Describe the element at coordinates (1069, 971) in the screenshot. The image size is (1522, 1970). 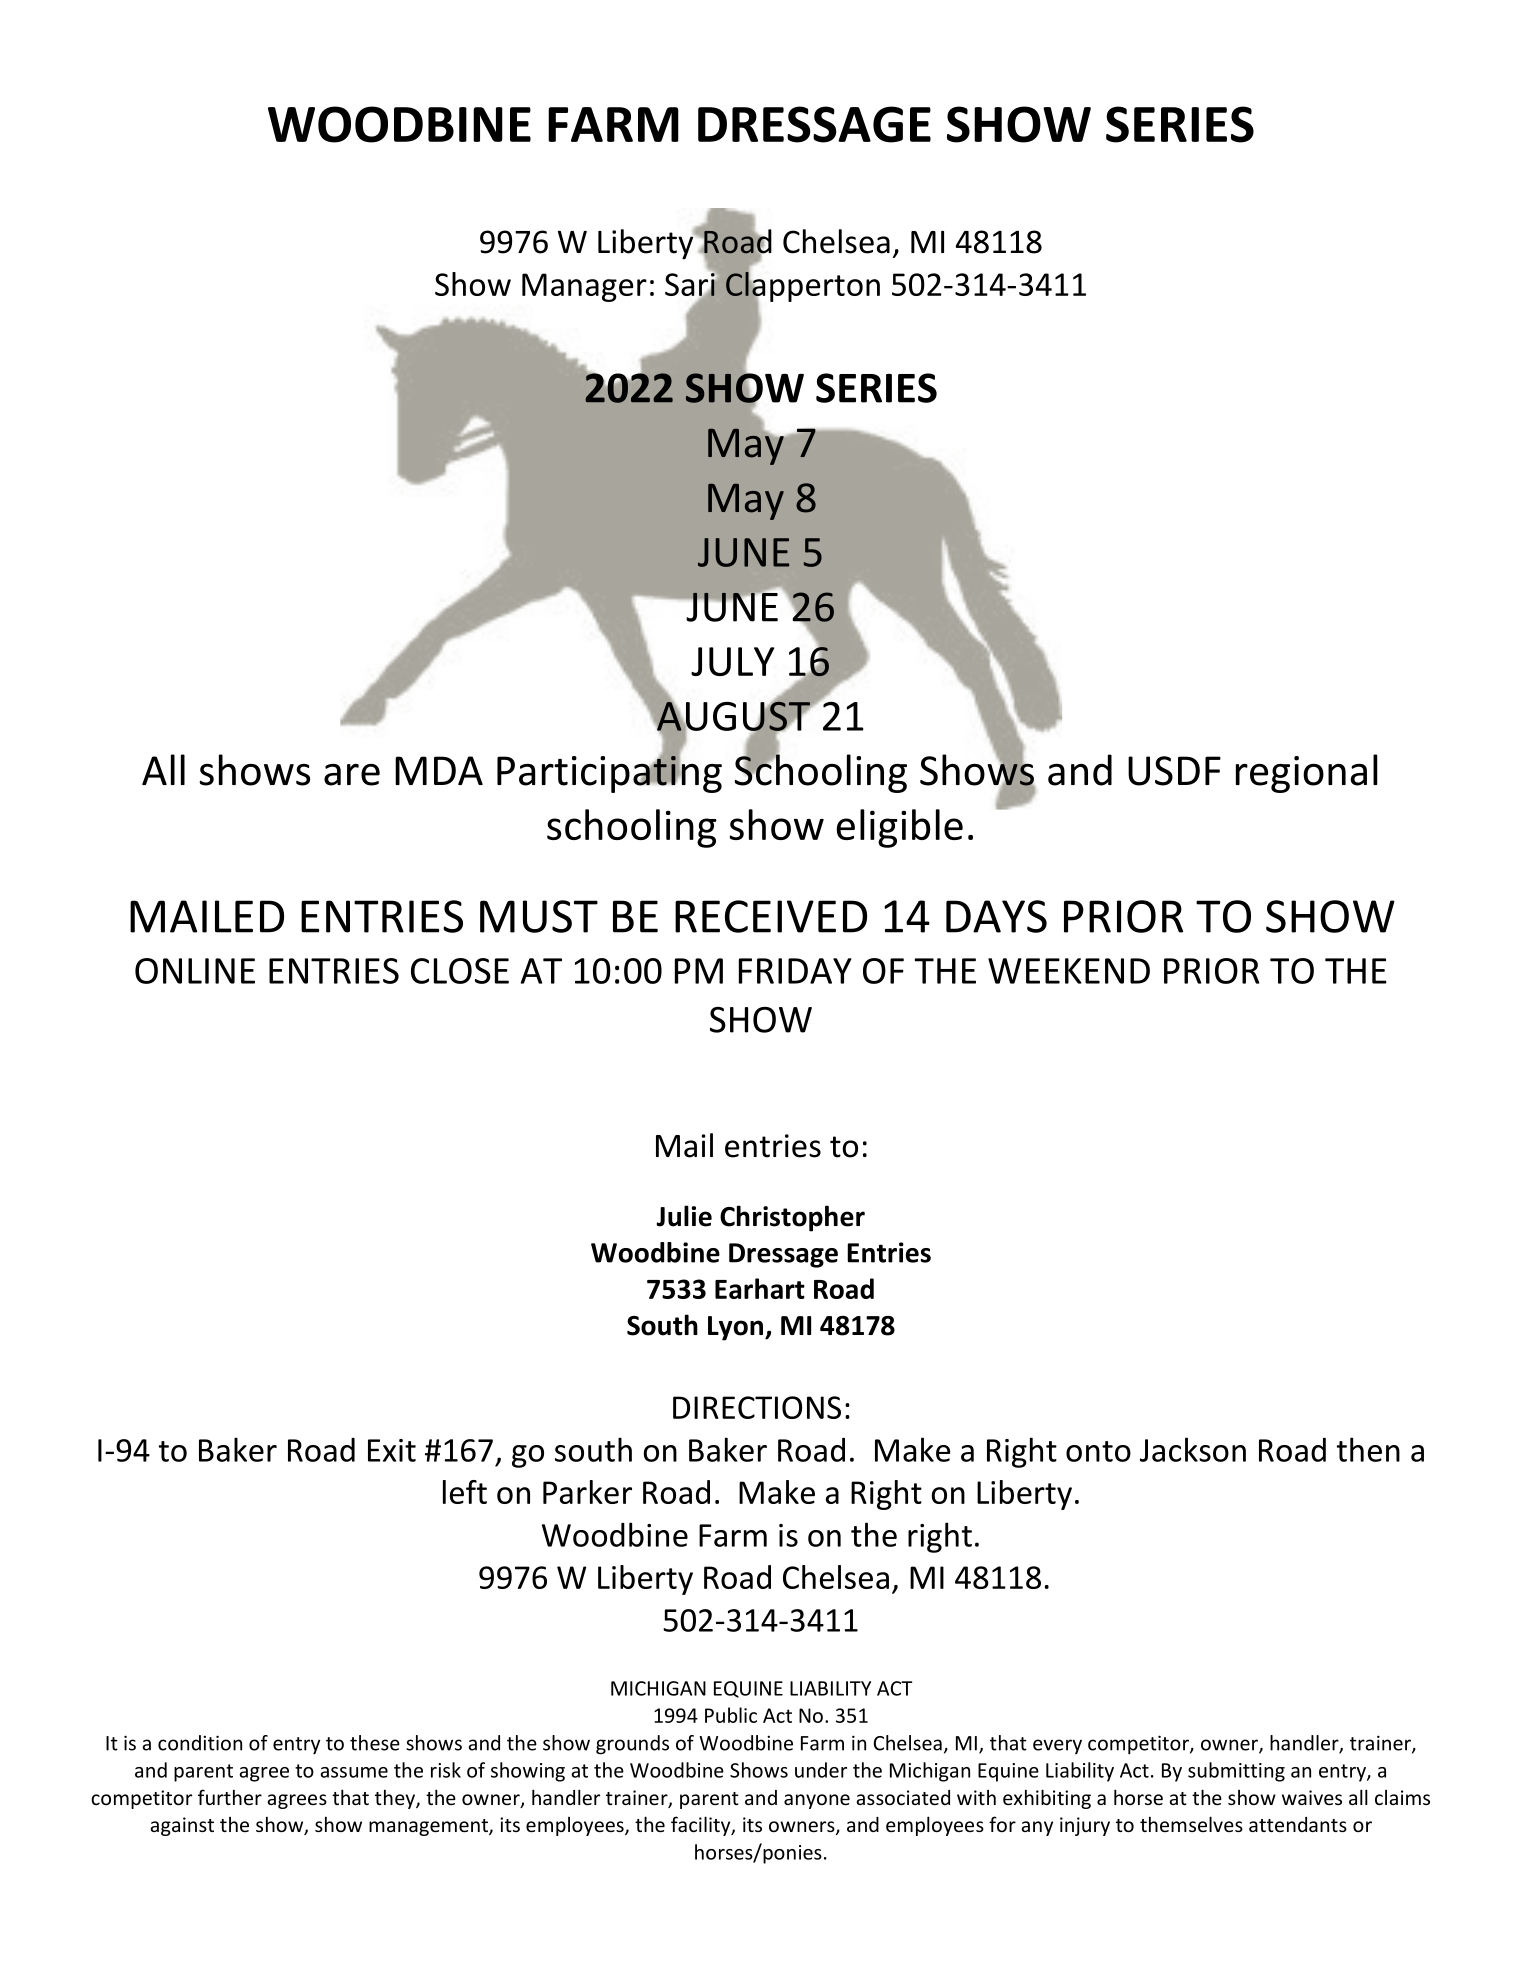
I see `WEEKEND` at that location.
